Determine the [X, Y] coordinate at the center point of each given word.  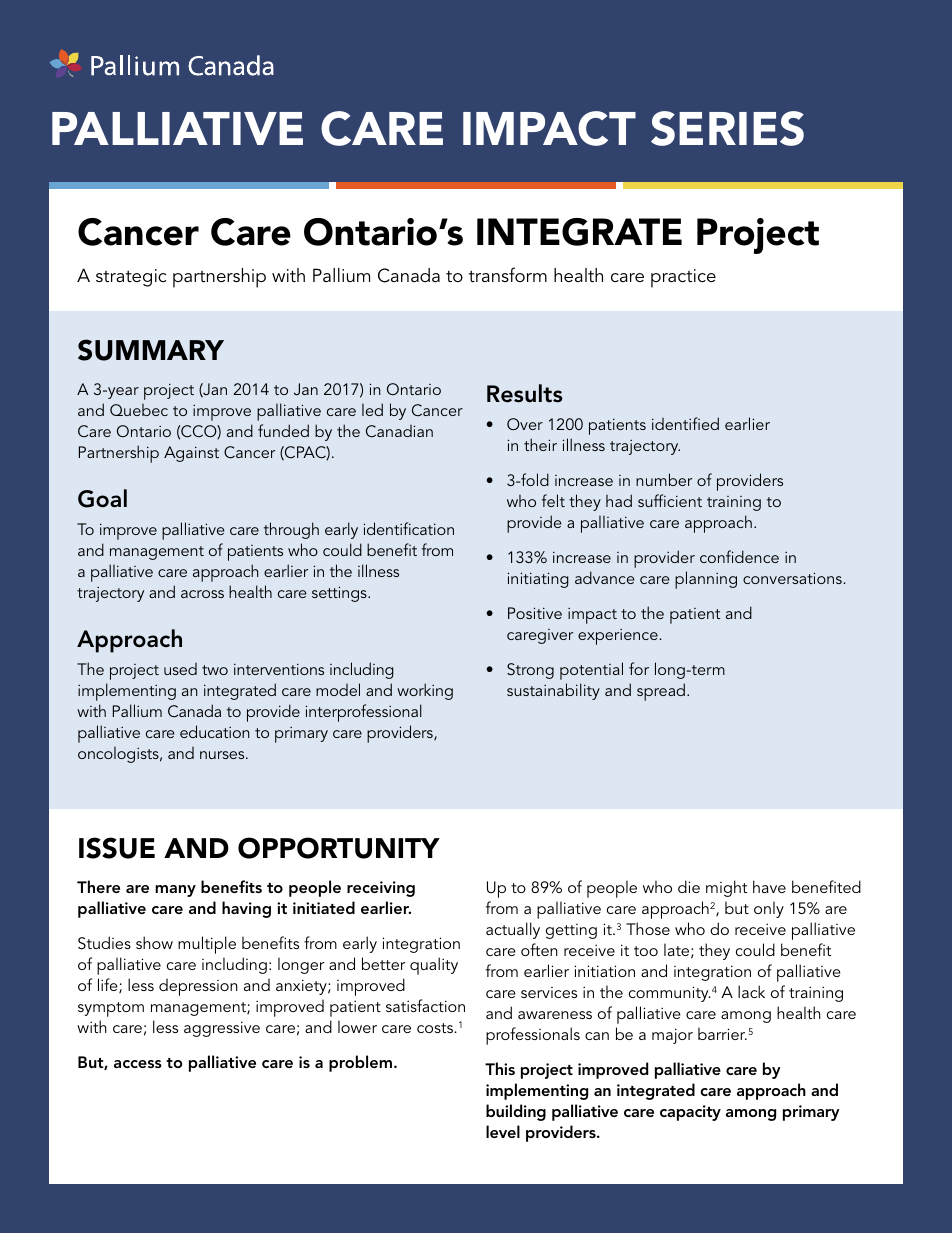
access [138, 1064]
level [503, 1131]
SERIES [727, 128]
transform [508, 274]
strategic [131, 278]
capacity [690, 1113]
